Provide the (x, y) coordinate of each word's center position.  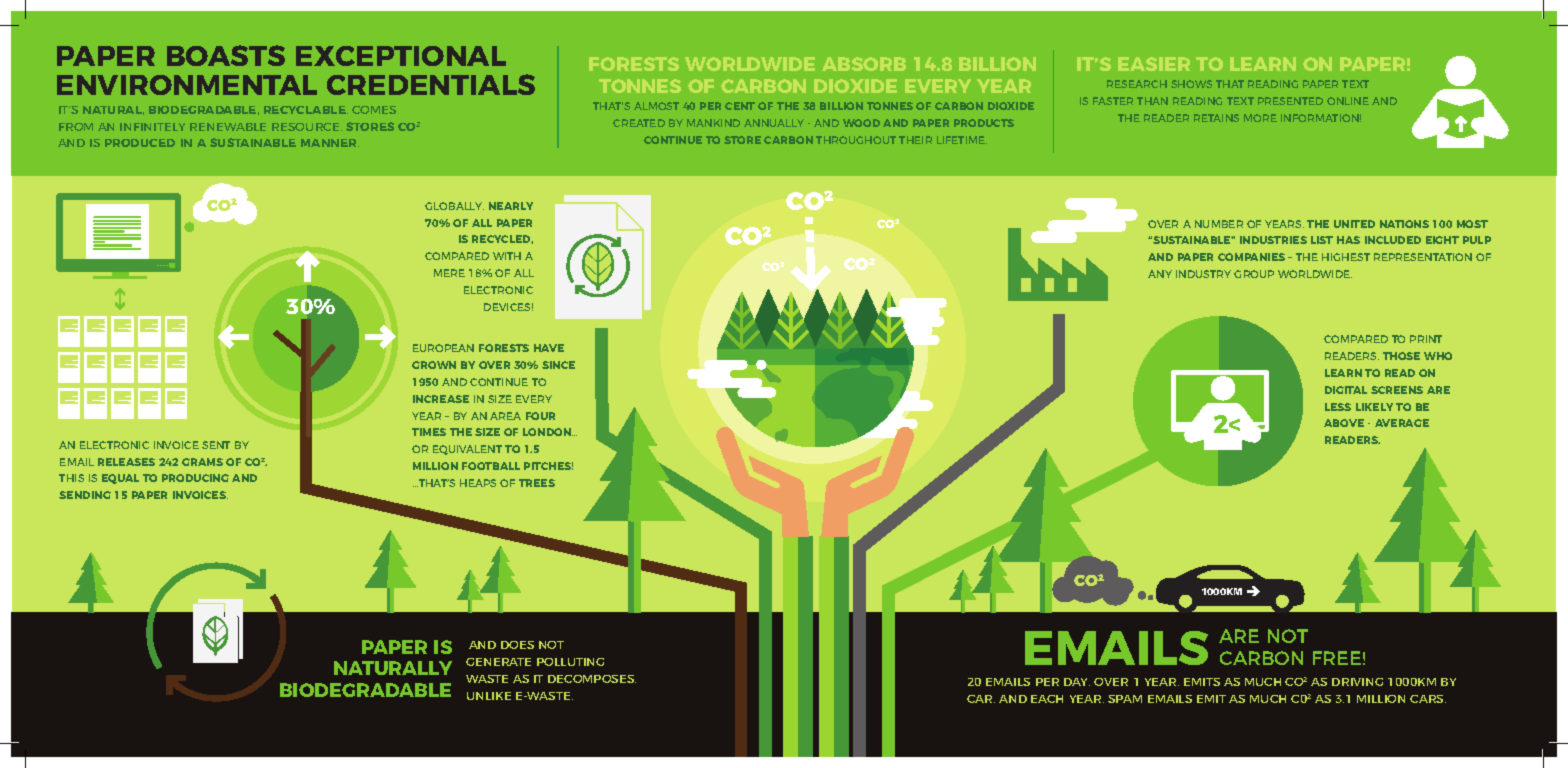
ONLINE (1348, 101)
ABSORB (864, 64)
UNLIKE (489, 696)
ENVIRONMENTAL (187, 85)
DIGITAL (1346, 390)
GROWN (434, 365)
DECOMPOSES (592, 679)
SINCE (558, 365)
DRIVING (1357, 682)
